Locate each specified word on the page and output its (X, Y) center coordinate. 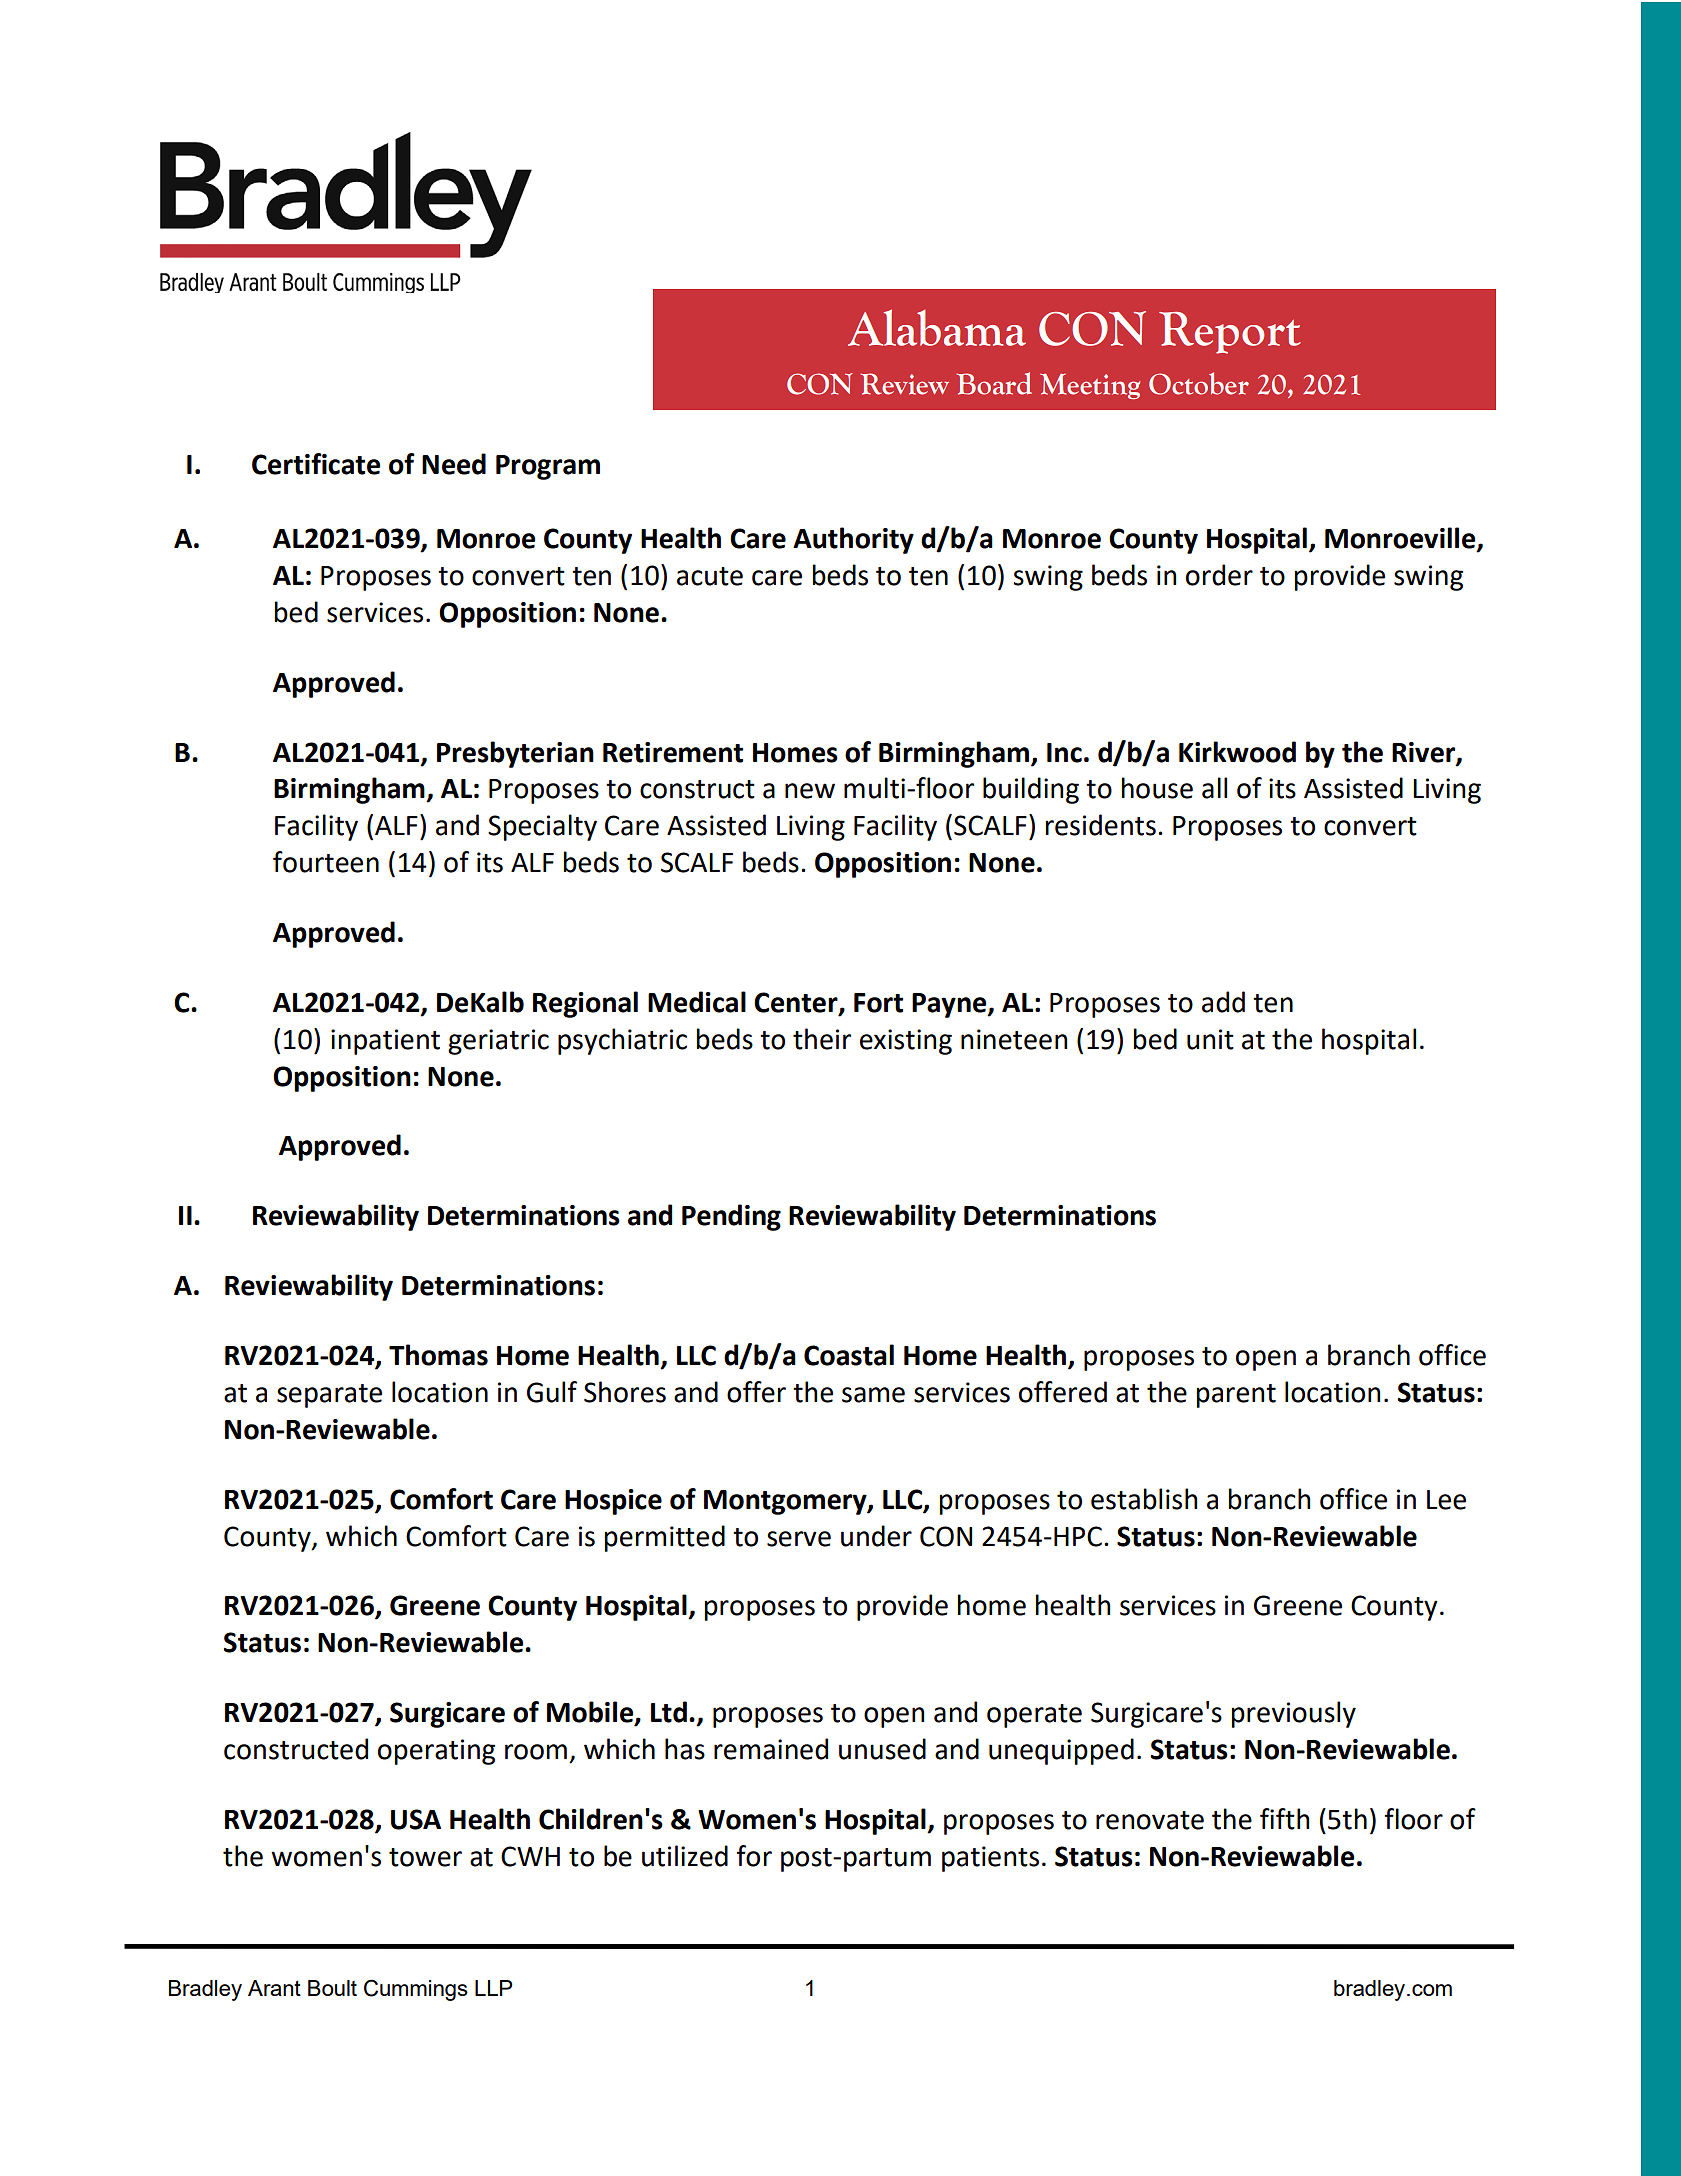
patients (990, 1859)
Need (454, 464)
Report (1230, 333)
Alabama (937, 327)
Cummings (416, 1990)
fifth (1284, 1819)
